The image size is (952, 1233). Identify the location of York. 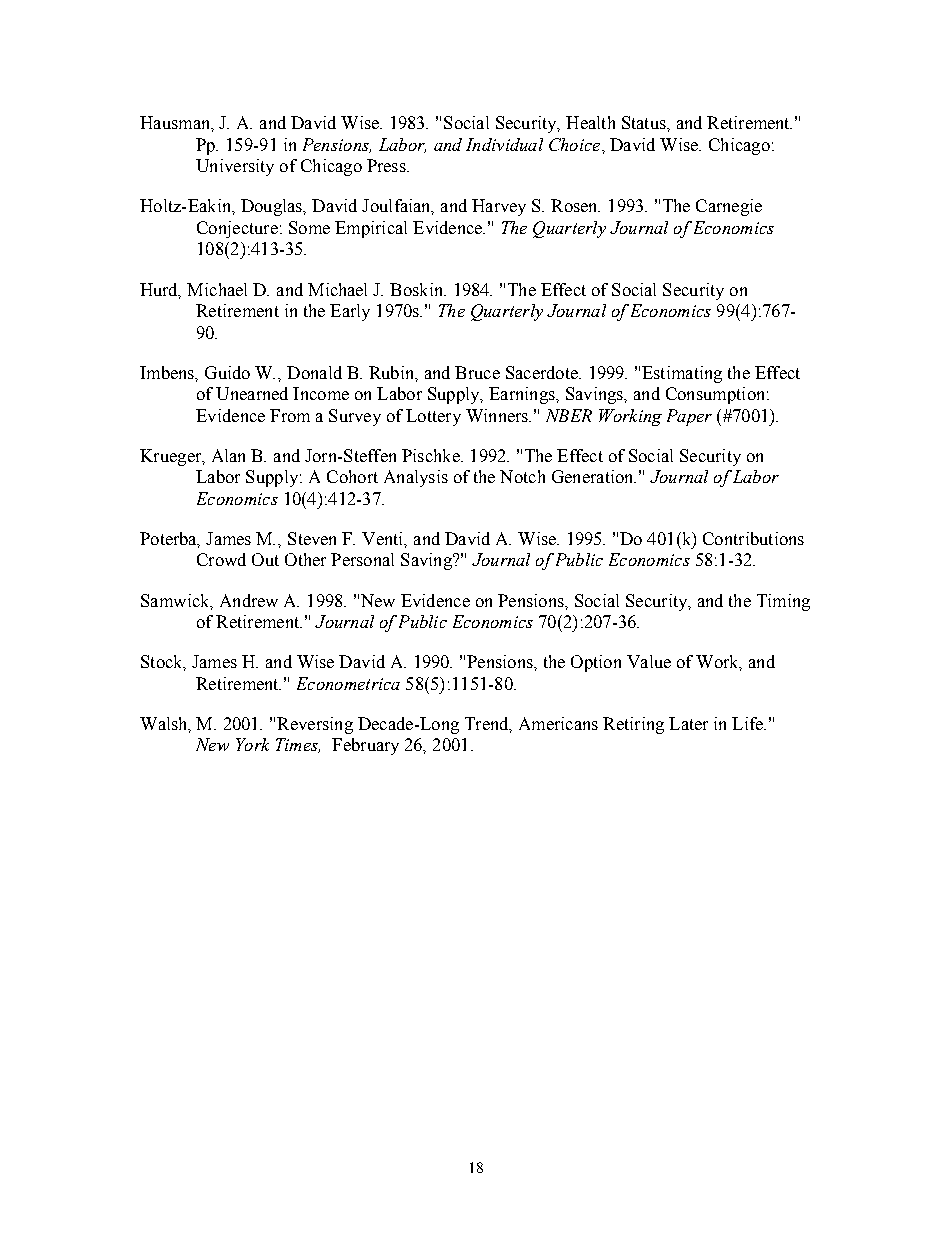
(252, 744).
